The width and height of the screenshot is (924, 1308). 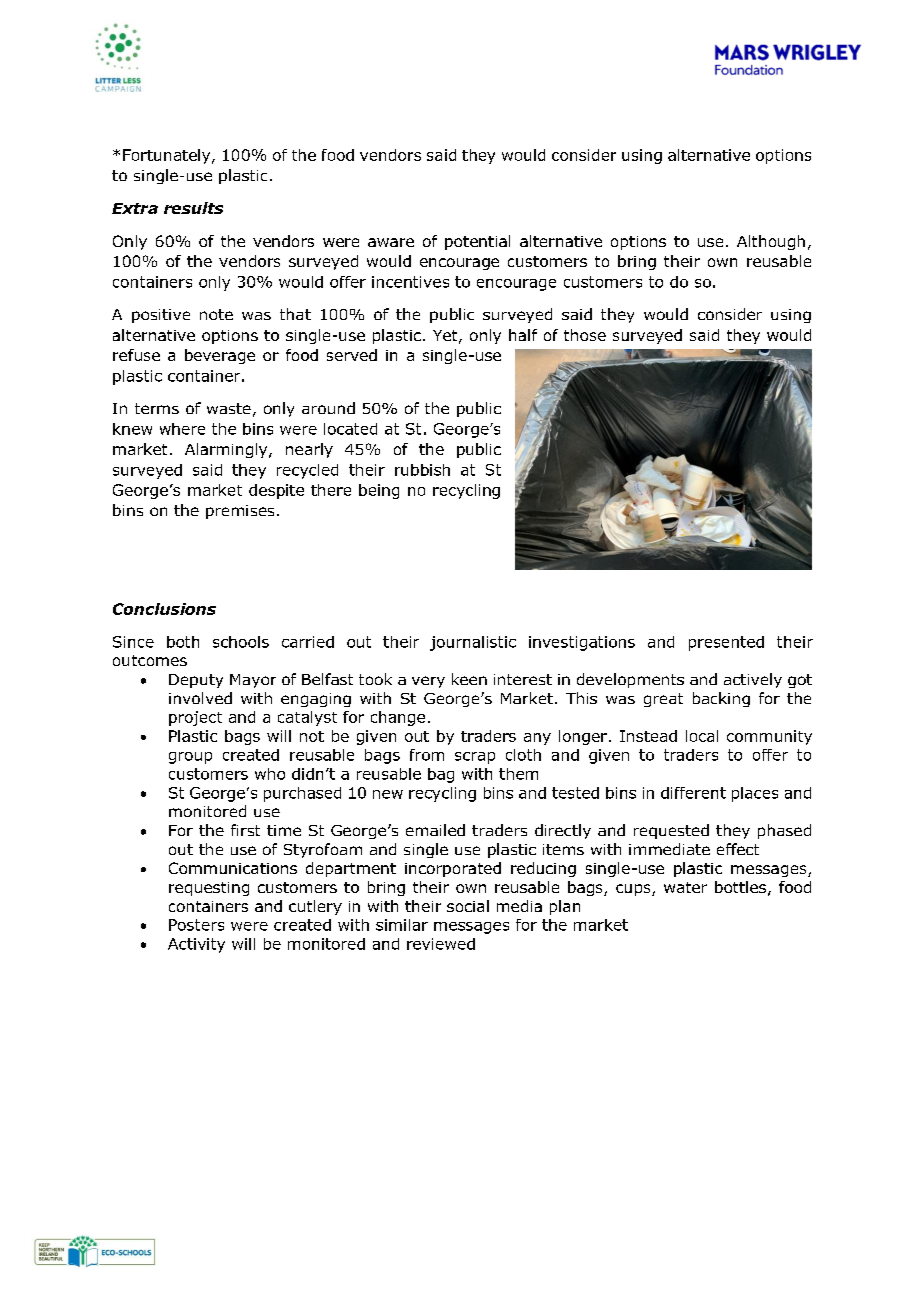 What do you see at coordinates (182, 429) in the screenshot?
I see `where` at bounding box center [182, 429].
